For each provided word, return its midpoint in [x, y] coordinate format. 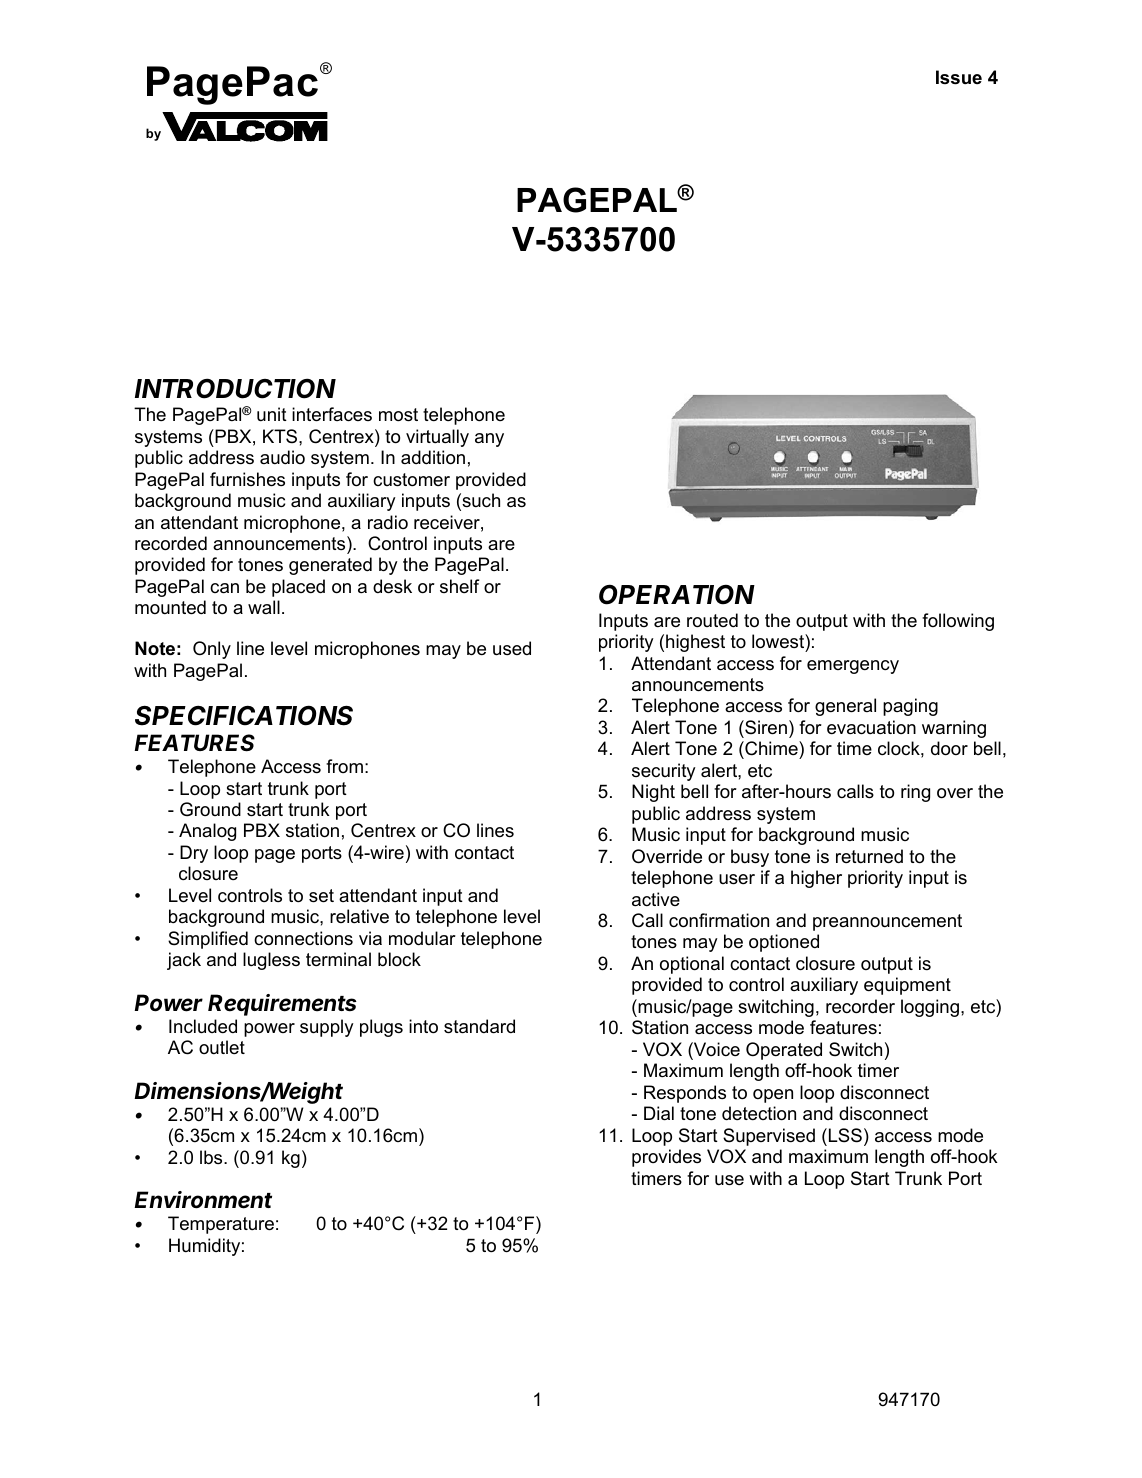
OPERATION [677, 594]
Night [653, 793]
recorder [860, 1006]
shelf [459, 586]
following [958, 622]
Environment [203, 1200]
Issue [959, 77]
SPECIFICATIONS [244, 715]
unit [272, 414]
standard [479, 1026]
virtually [437, 438]
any [489, 440]
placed [298, 588]
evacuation [871, 727]
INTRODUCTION [235, 388]
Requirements [282, 1005]
